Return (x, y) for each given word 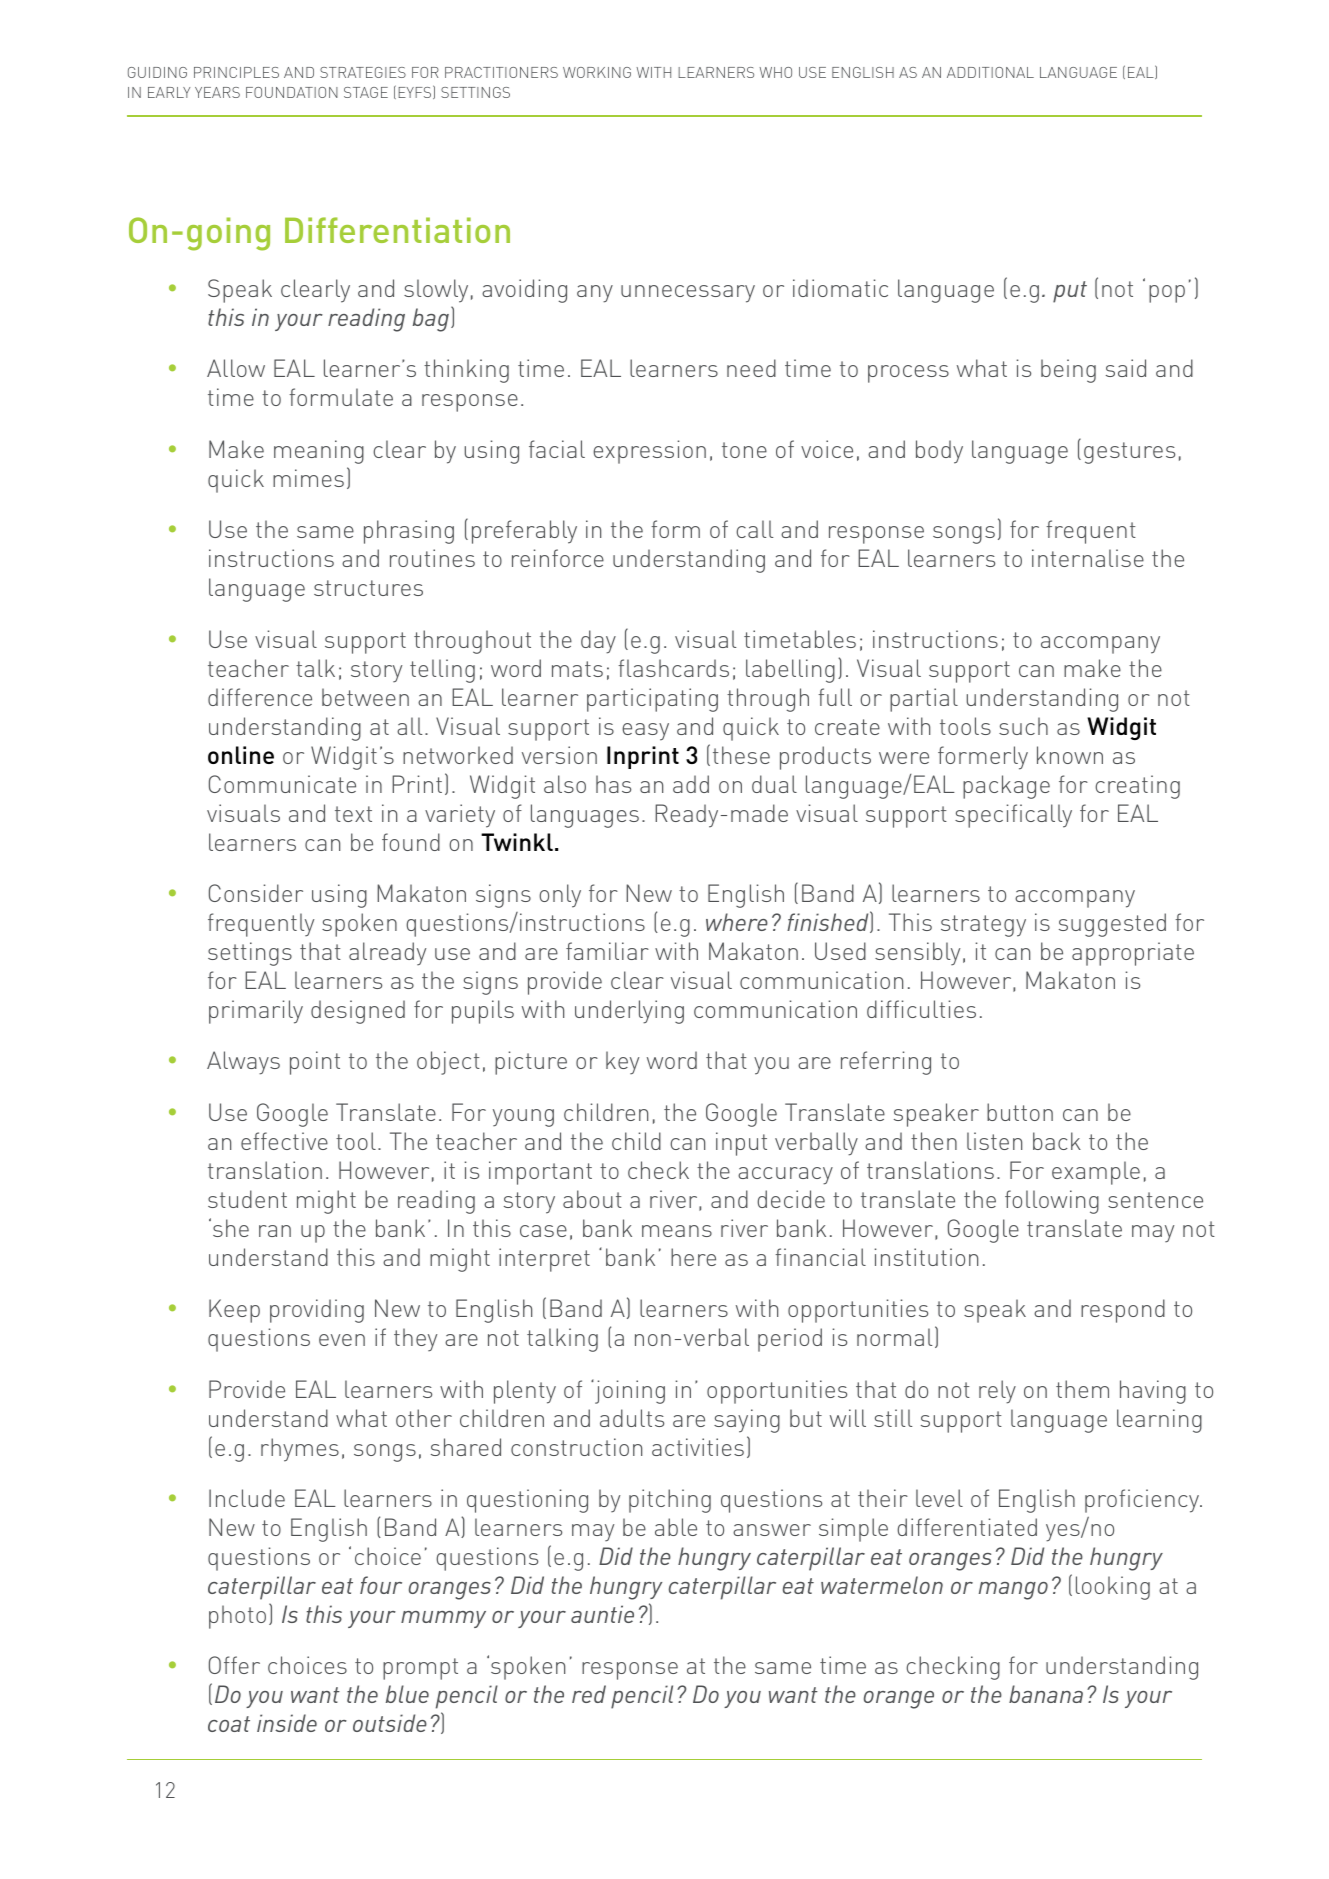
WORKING (597, 72)
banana (1046, 1694)
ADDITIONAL (990, 72)
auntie (602, 1614)
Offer (234, 1665)
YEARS (217, 92)
